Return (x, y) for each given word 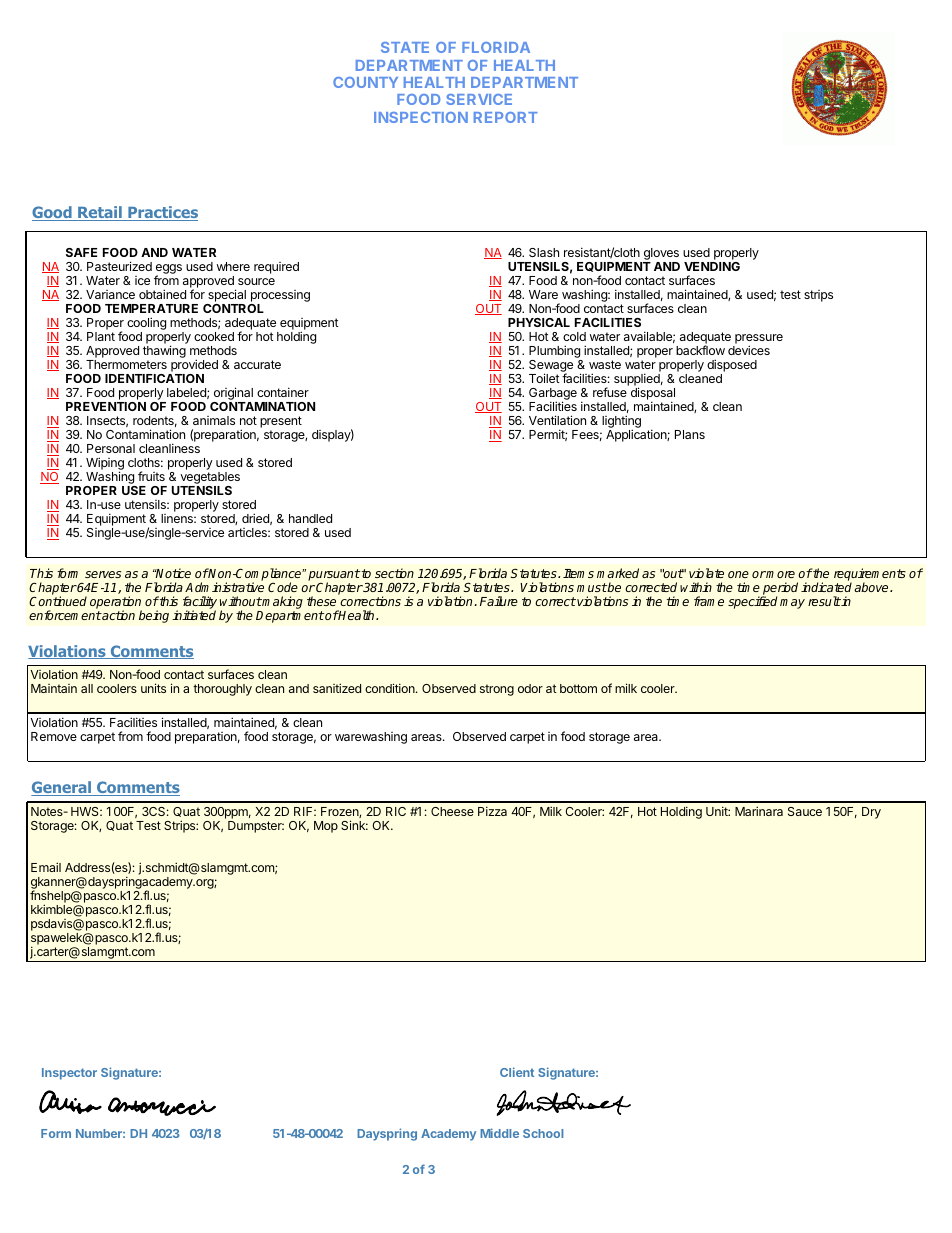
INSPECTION (421, 117)
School (543, 1133)
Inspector (69, 1074)
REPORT (506, 117)
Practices (162, 213)
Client (517, 1072)
